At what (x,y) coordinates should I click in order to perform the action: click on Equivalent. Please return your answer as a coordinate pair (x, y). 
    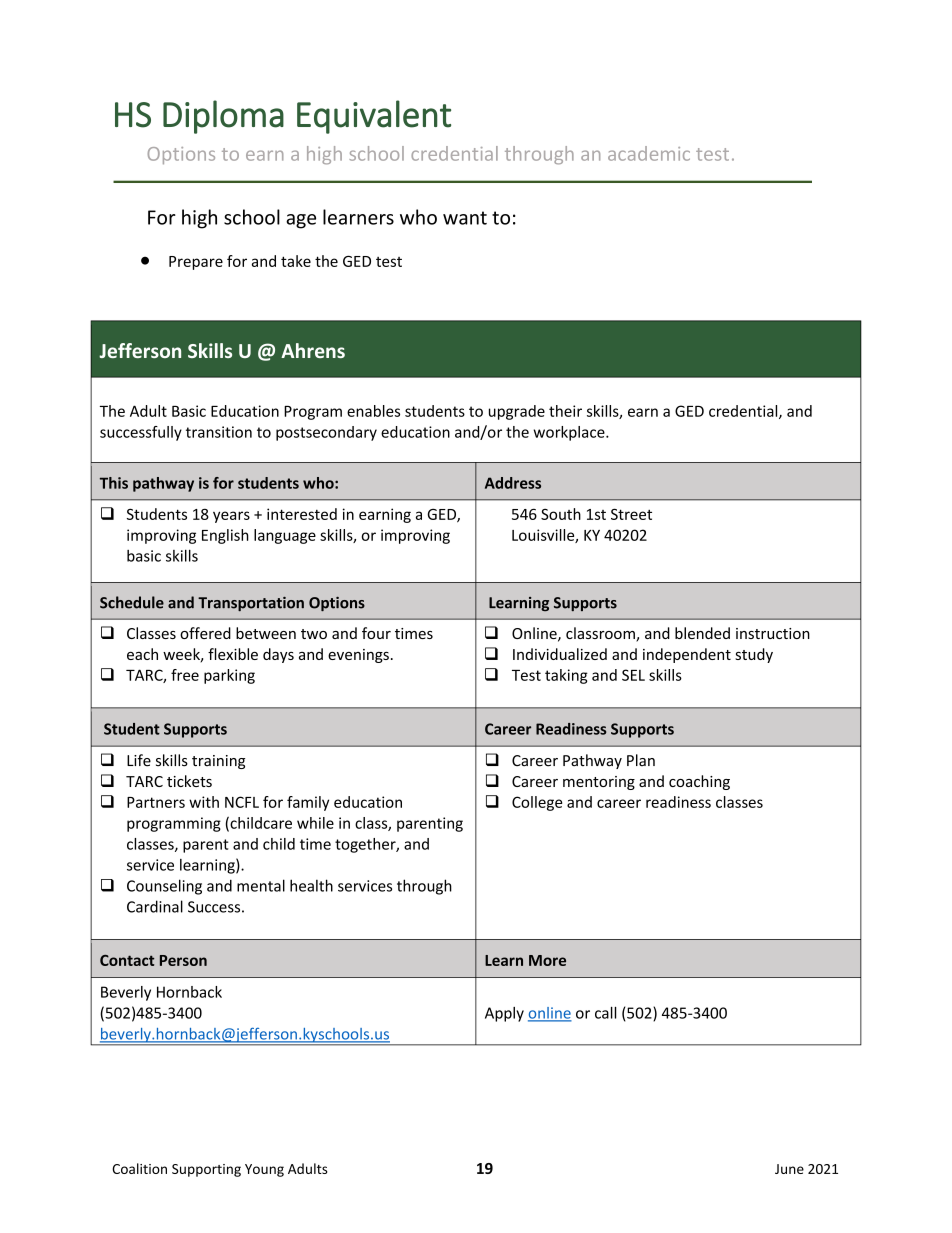
    Looking at the image, I should click on (374, 117).
